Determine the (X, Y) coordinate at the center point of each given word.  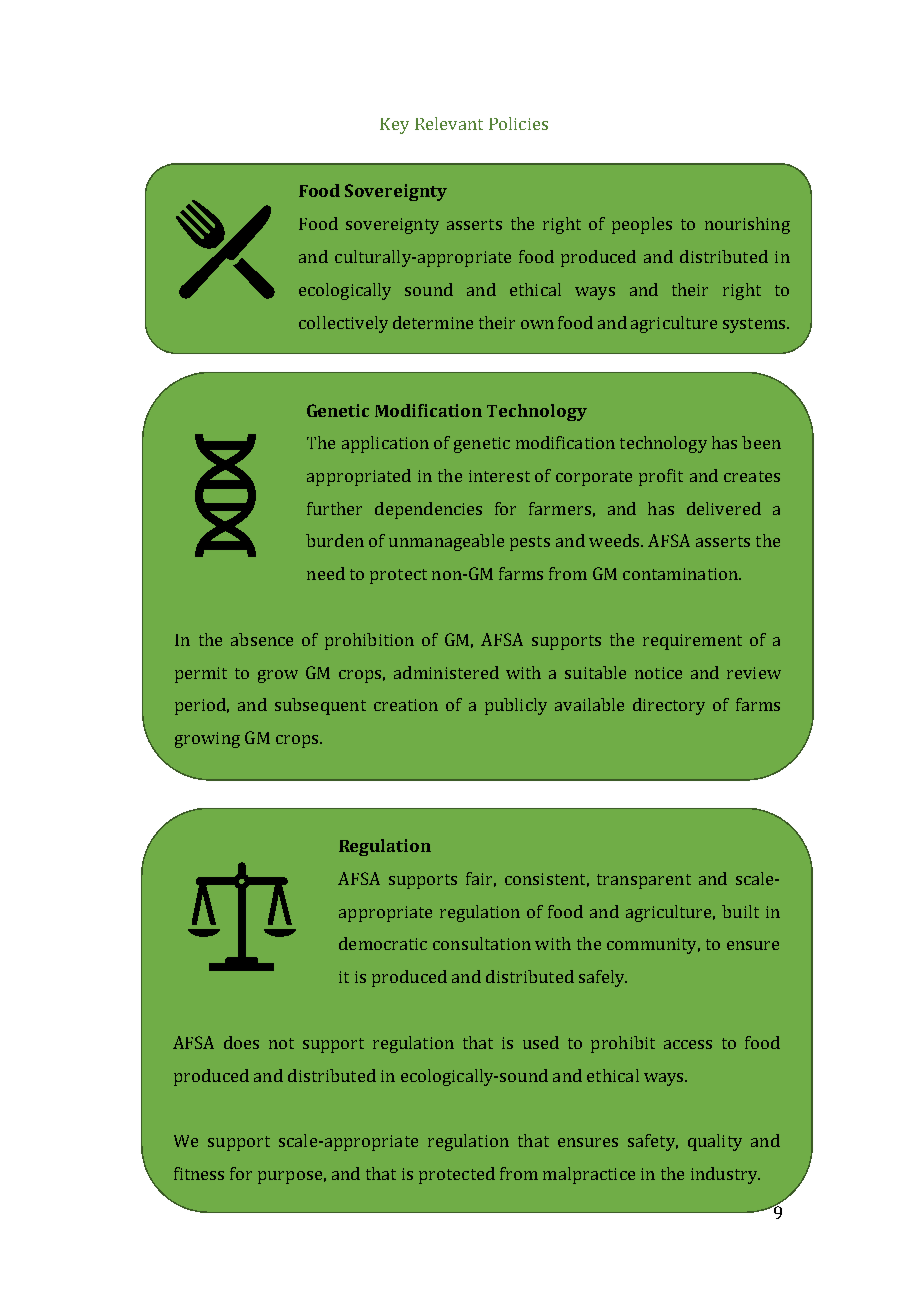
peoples (642, 225)
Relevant (449, 123)
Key (394, 126)
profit (661, 477)
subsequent (320, 706)
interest (499, 476)
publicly (516, 706)
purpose (290, 1177)
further (334, 508)
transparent (644, 881)
